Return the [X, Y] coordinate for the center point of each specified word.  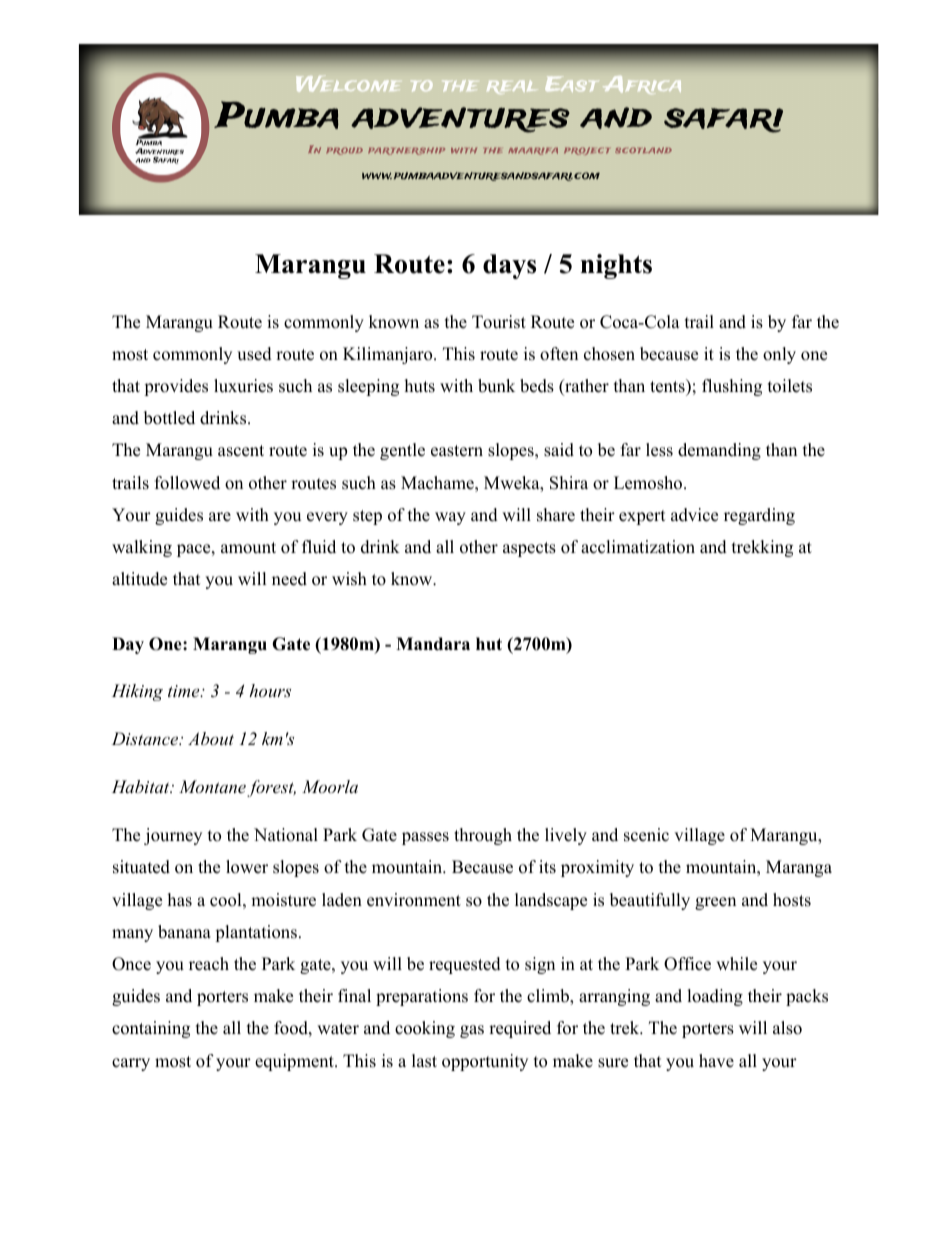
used [254, 354]
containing [151, 1029]
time [185, 691]
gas [472, 1031]
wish [349, 579]
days [509, 266]
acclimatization [638, 547]
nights [616, 266]
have [716, 1061]
